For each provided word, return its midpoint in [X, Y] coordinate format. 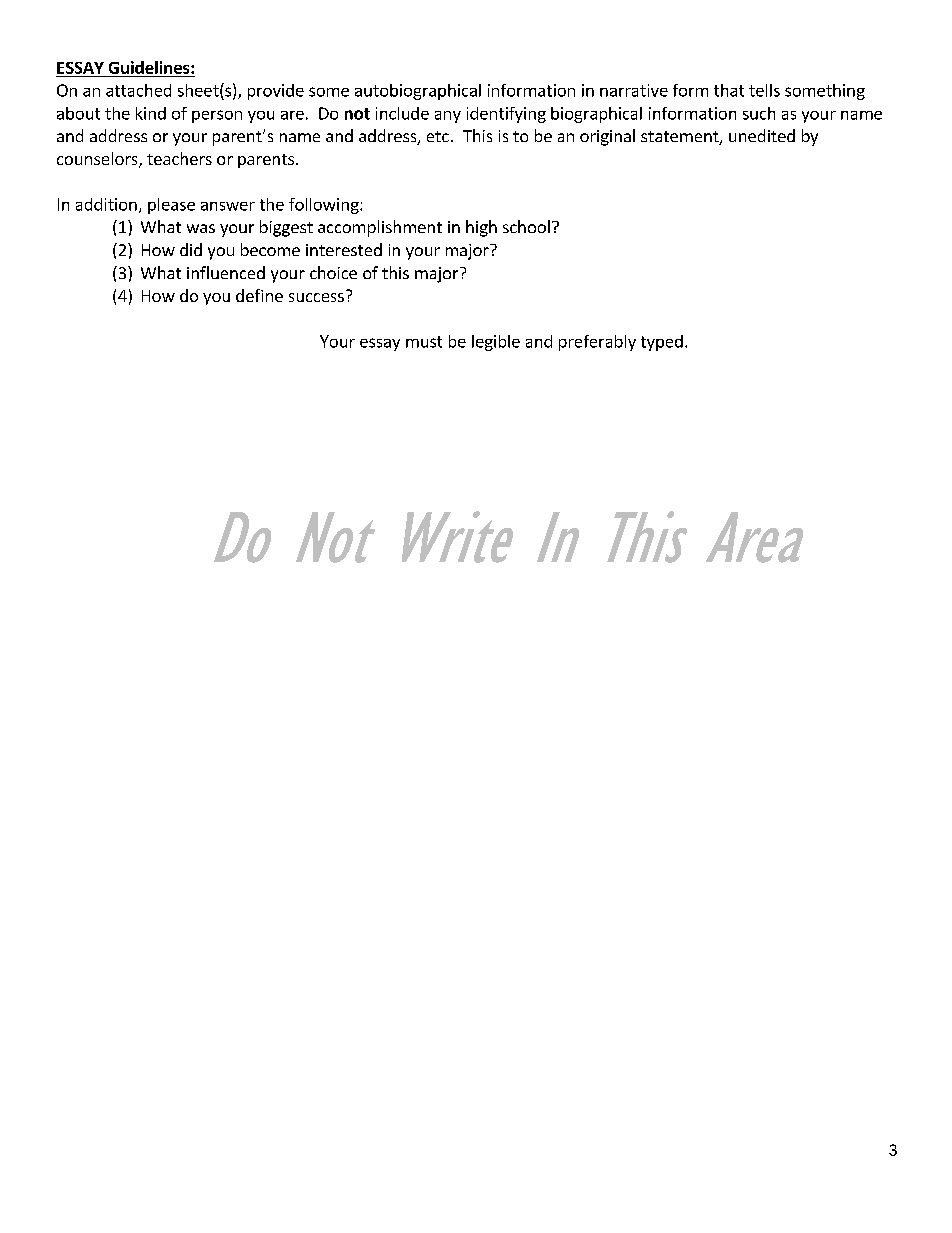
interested [344, 249]
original [607, 137]
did [191, 249]
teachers [179, 158]
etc [438, 136]
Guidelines [150, 67]
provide [276, 92]
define [259, 295]
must [424, 342]
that [729, 90]
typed [662, 343]
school [526, 226]
